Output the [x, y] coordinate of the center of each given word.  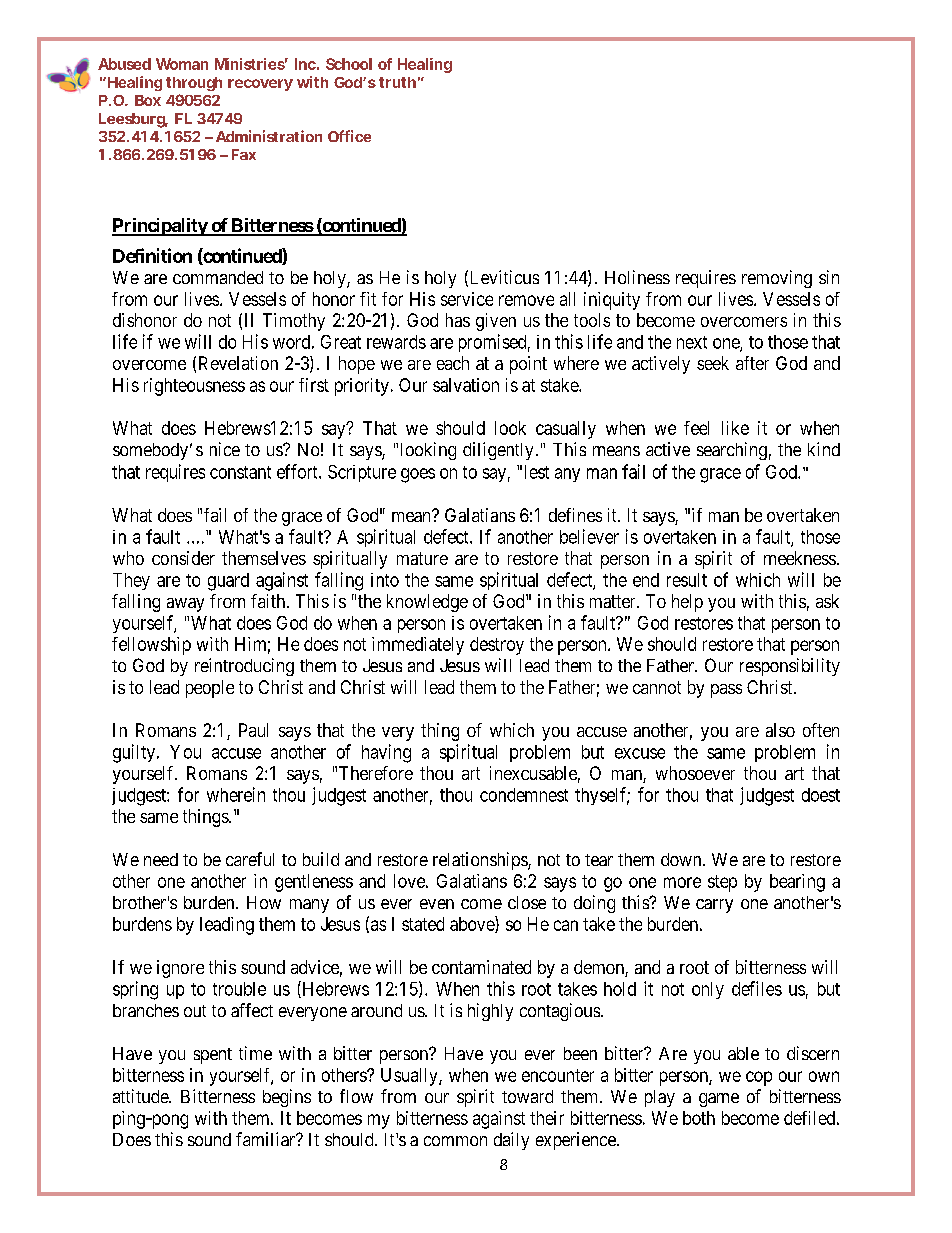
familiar [267, 1139]
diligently [498, 451]
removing [777, 279]
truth [397, 82]
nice [225, 449]
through [194, 84]
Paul [253, 730]
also [780, 730]
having [386, 753]
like [735, 428]
